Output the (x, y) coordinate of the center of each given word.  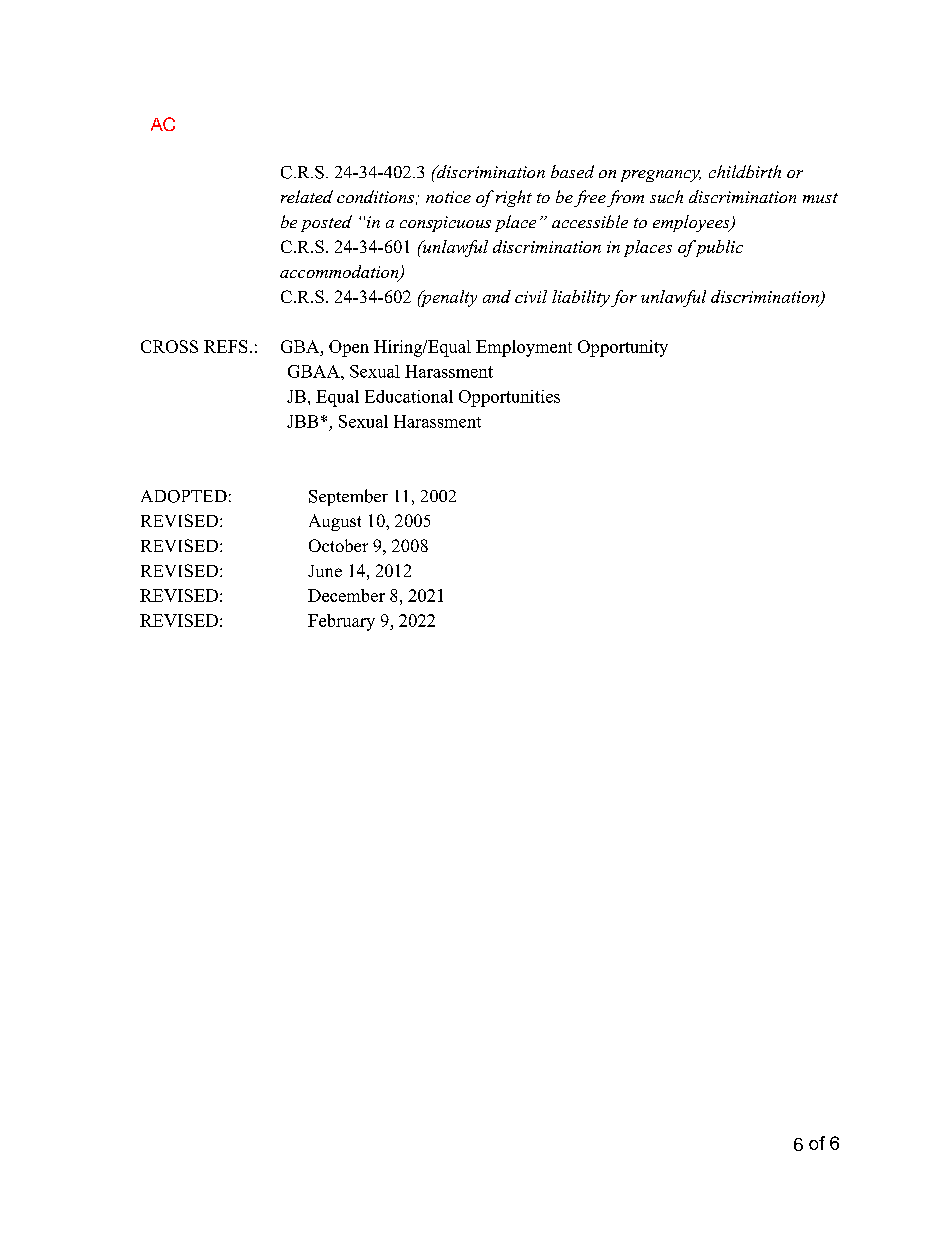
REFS (225, 346)
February (341, 622)
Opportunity (623, 348)
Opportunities (509, 398)
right (514, 198)
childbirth (745, 171)
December (346, 595)
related (307, 196)
